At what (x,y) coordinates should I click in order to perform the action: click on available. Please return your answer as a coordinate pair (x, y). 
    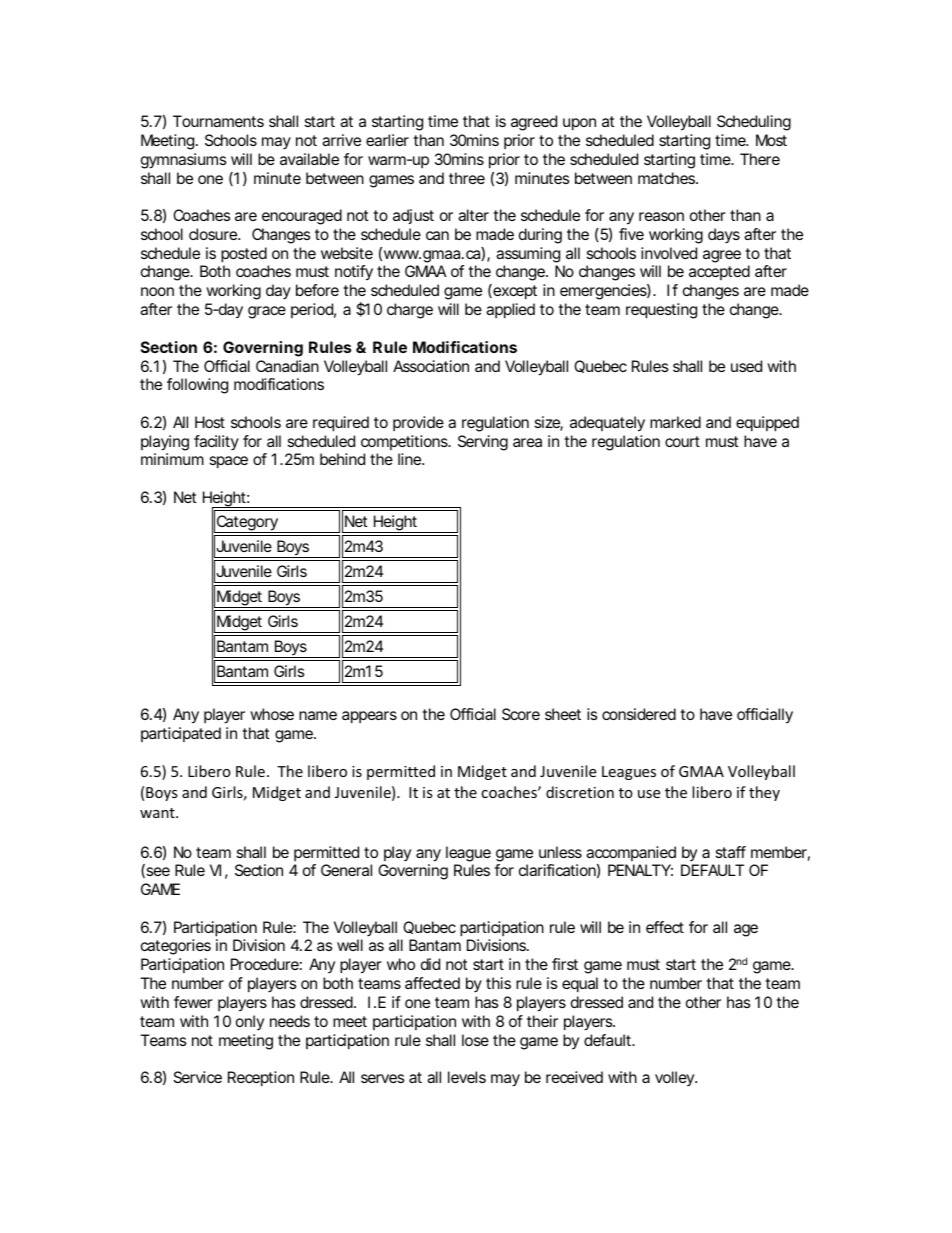
    Looking at the image, I should click on (309, 159).
